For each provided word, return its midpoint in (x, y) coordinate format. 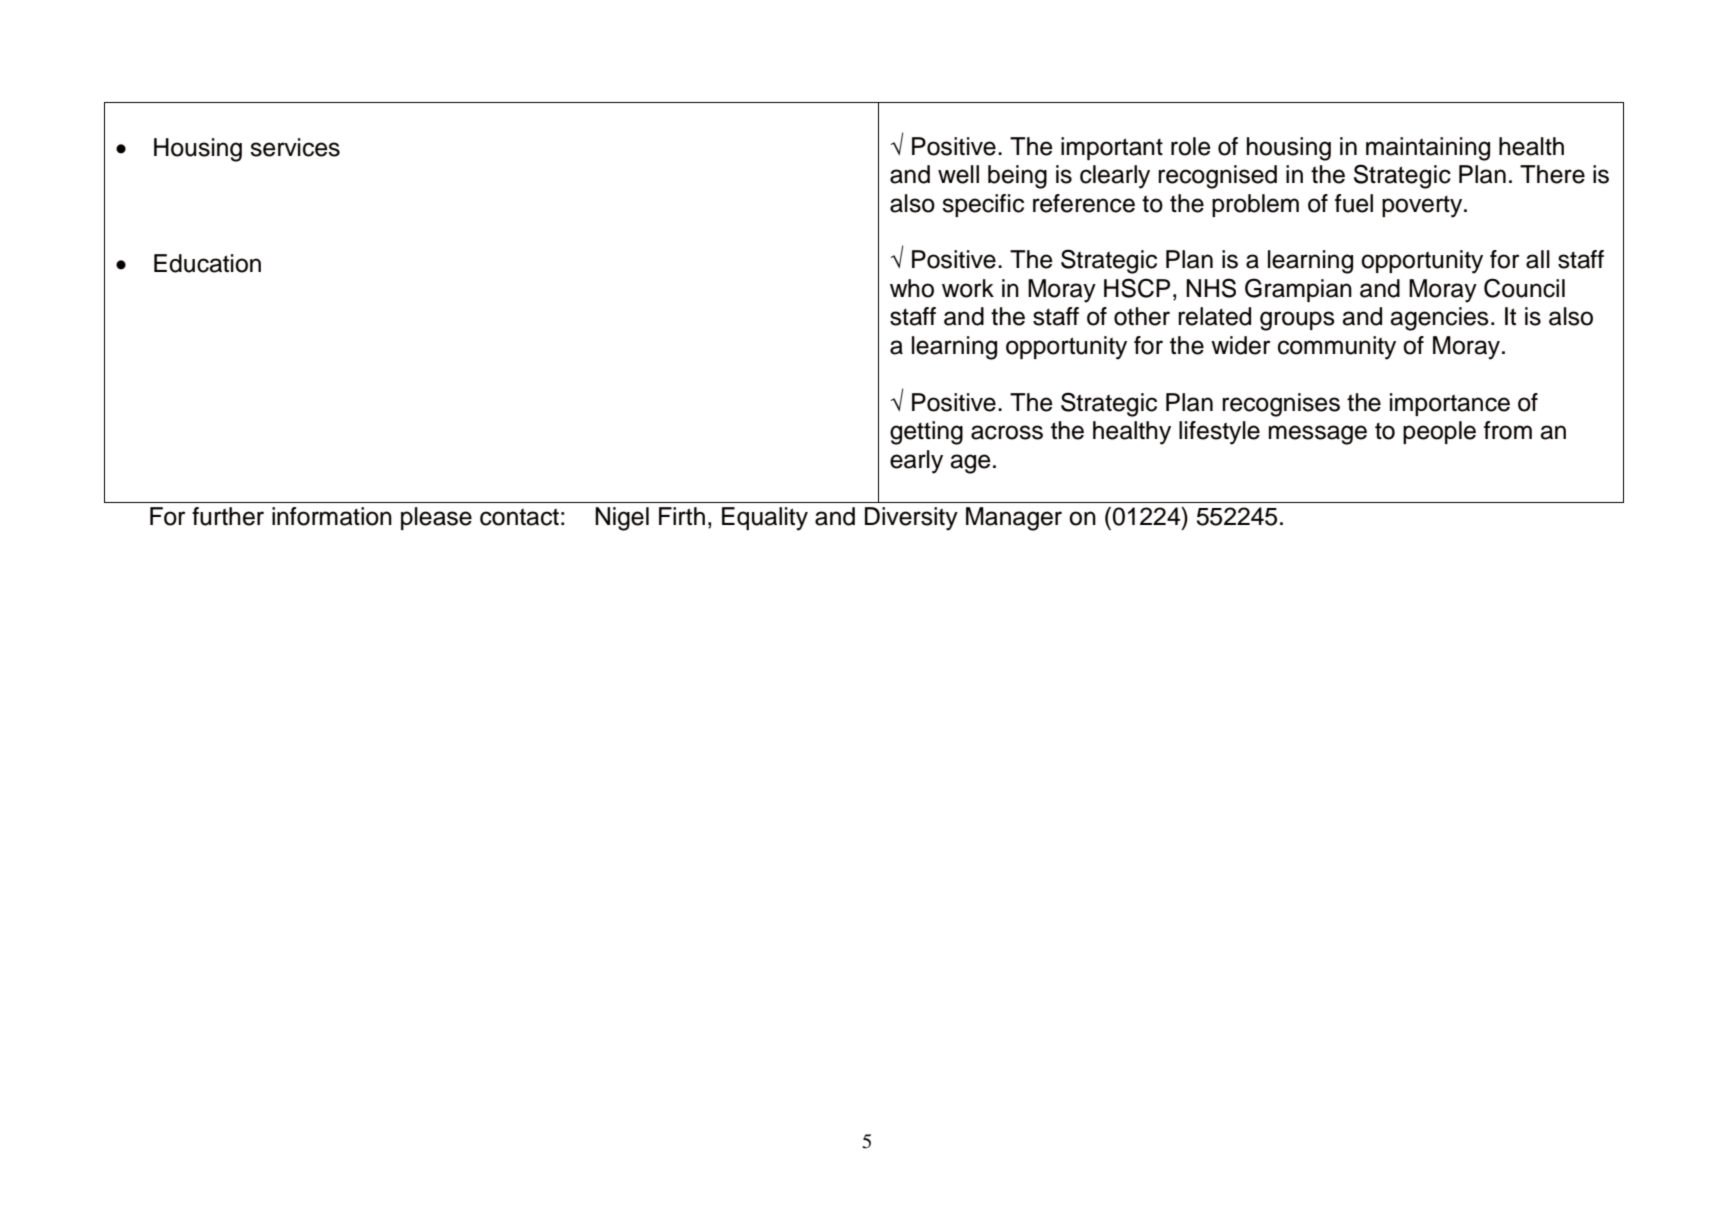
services (295, 147)
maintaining (1428, 149)
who (912, 288)
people (1439, 432)
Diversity (911, 519)
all (1538, 259)
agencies (1439, 319)
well (958, 174)
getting (926, 433)
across (1007, 432)
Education (207, 263)
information (332, 516)
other (1142, 316)
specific (983, 205)
